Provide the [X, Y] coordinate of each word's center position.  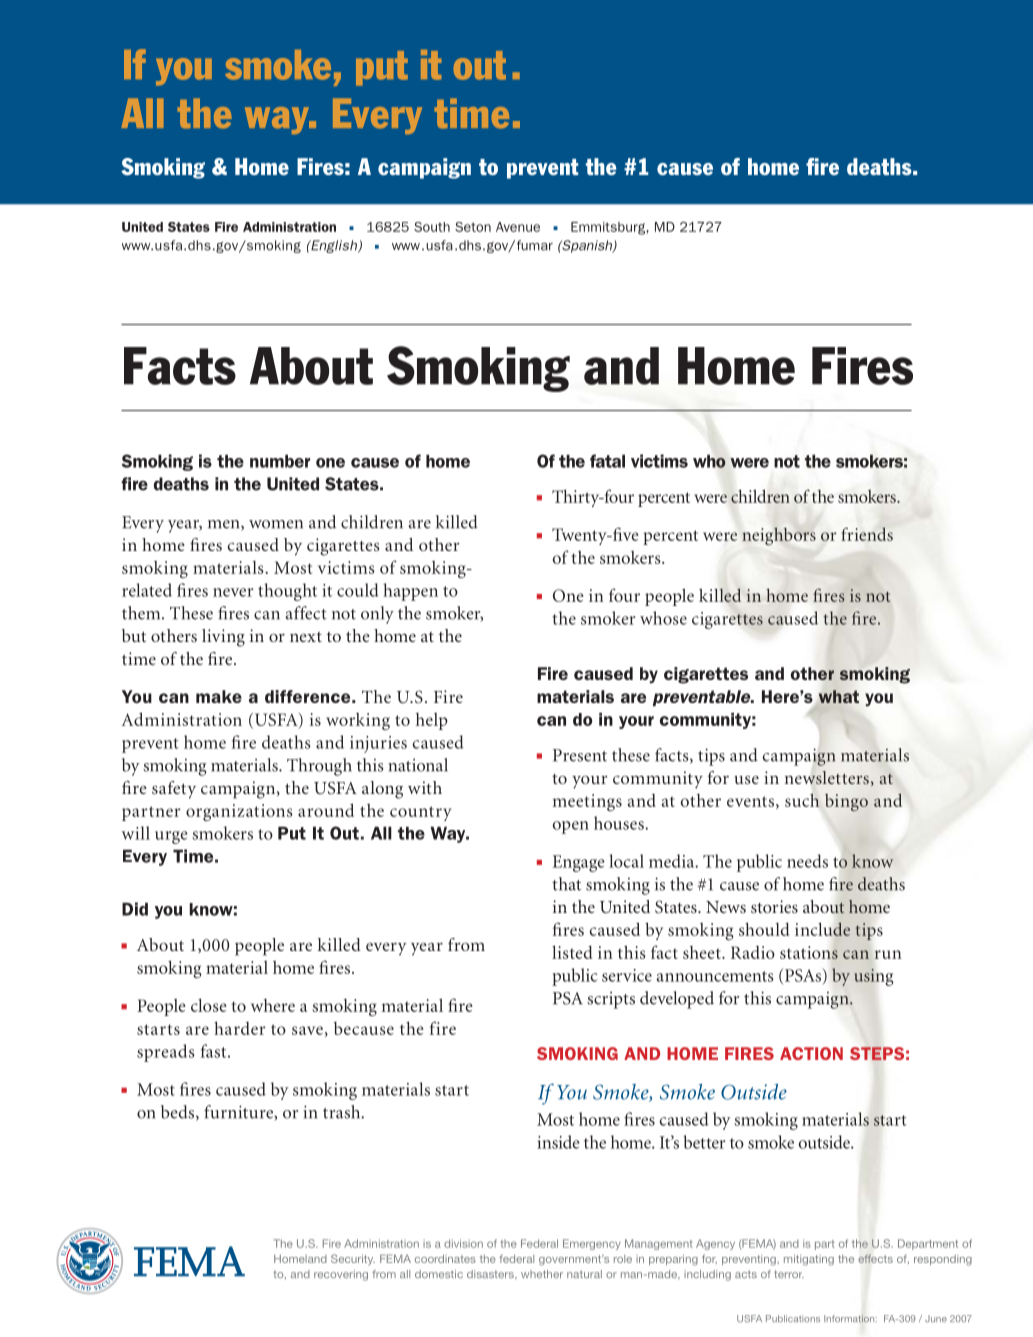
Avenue [518, 227]
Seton [473, 227]
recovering [341, 1275]
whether [542, 1274]
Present [580, 755]
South [432, 227]
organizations [239, 812]
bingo [846, 802]
